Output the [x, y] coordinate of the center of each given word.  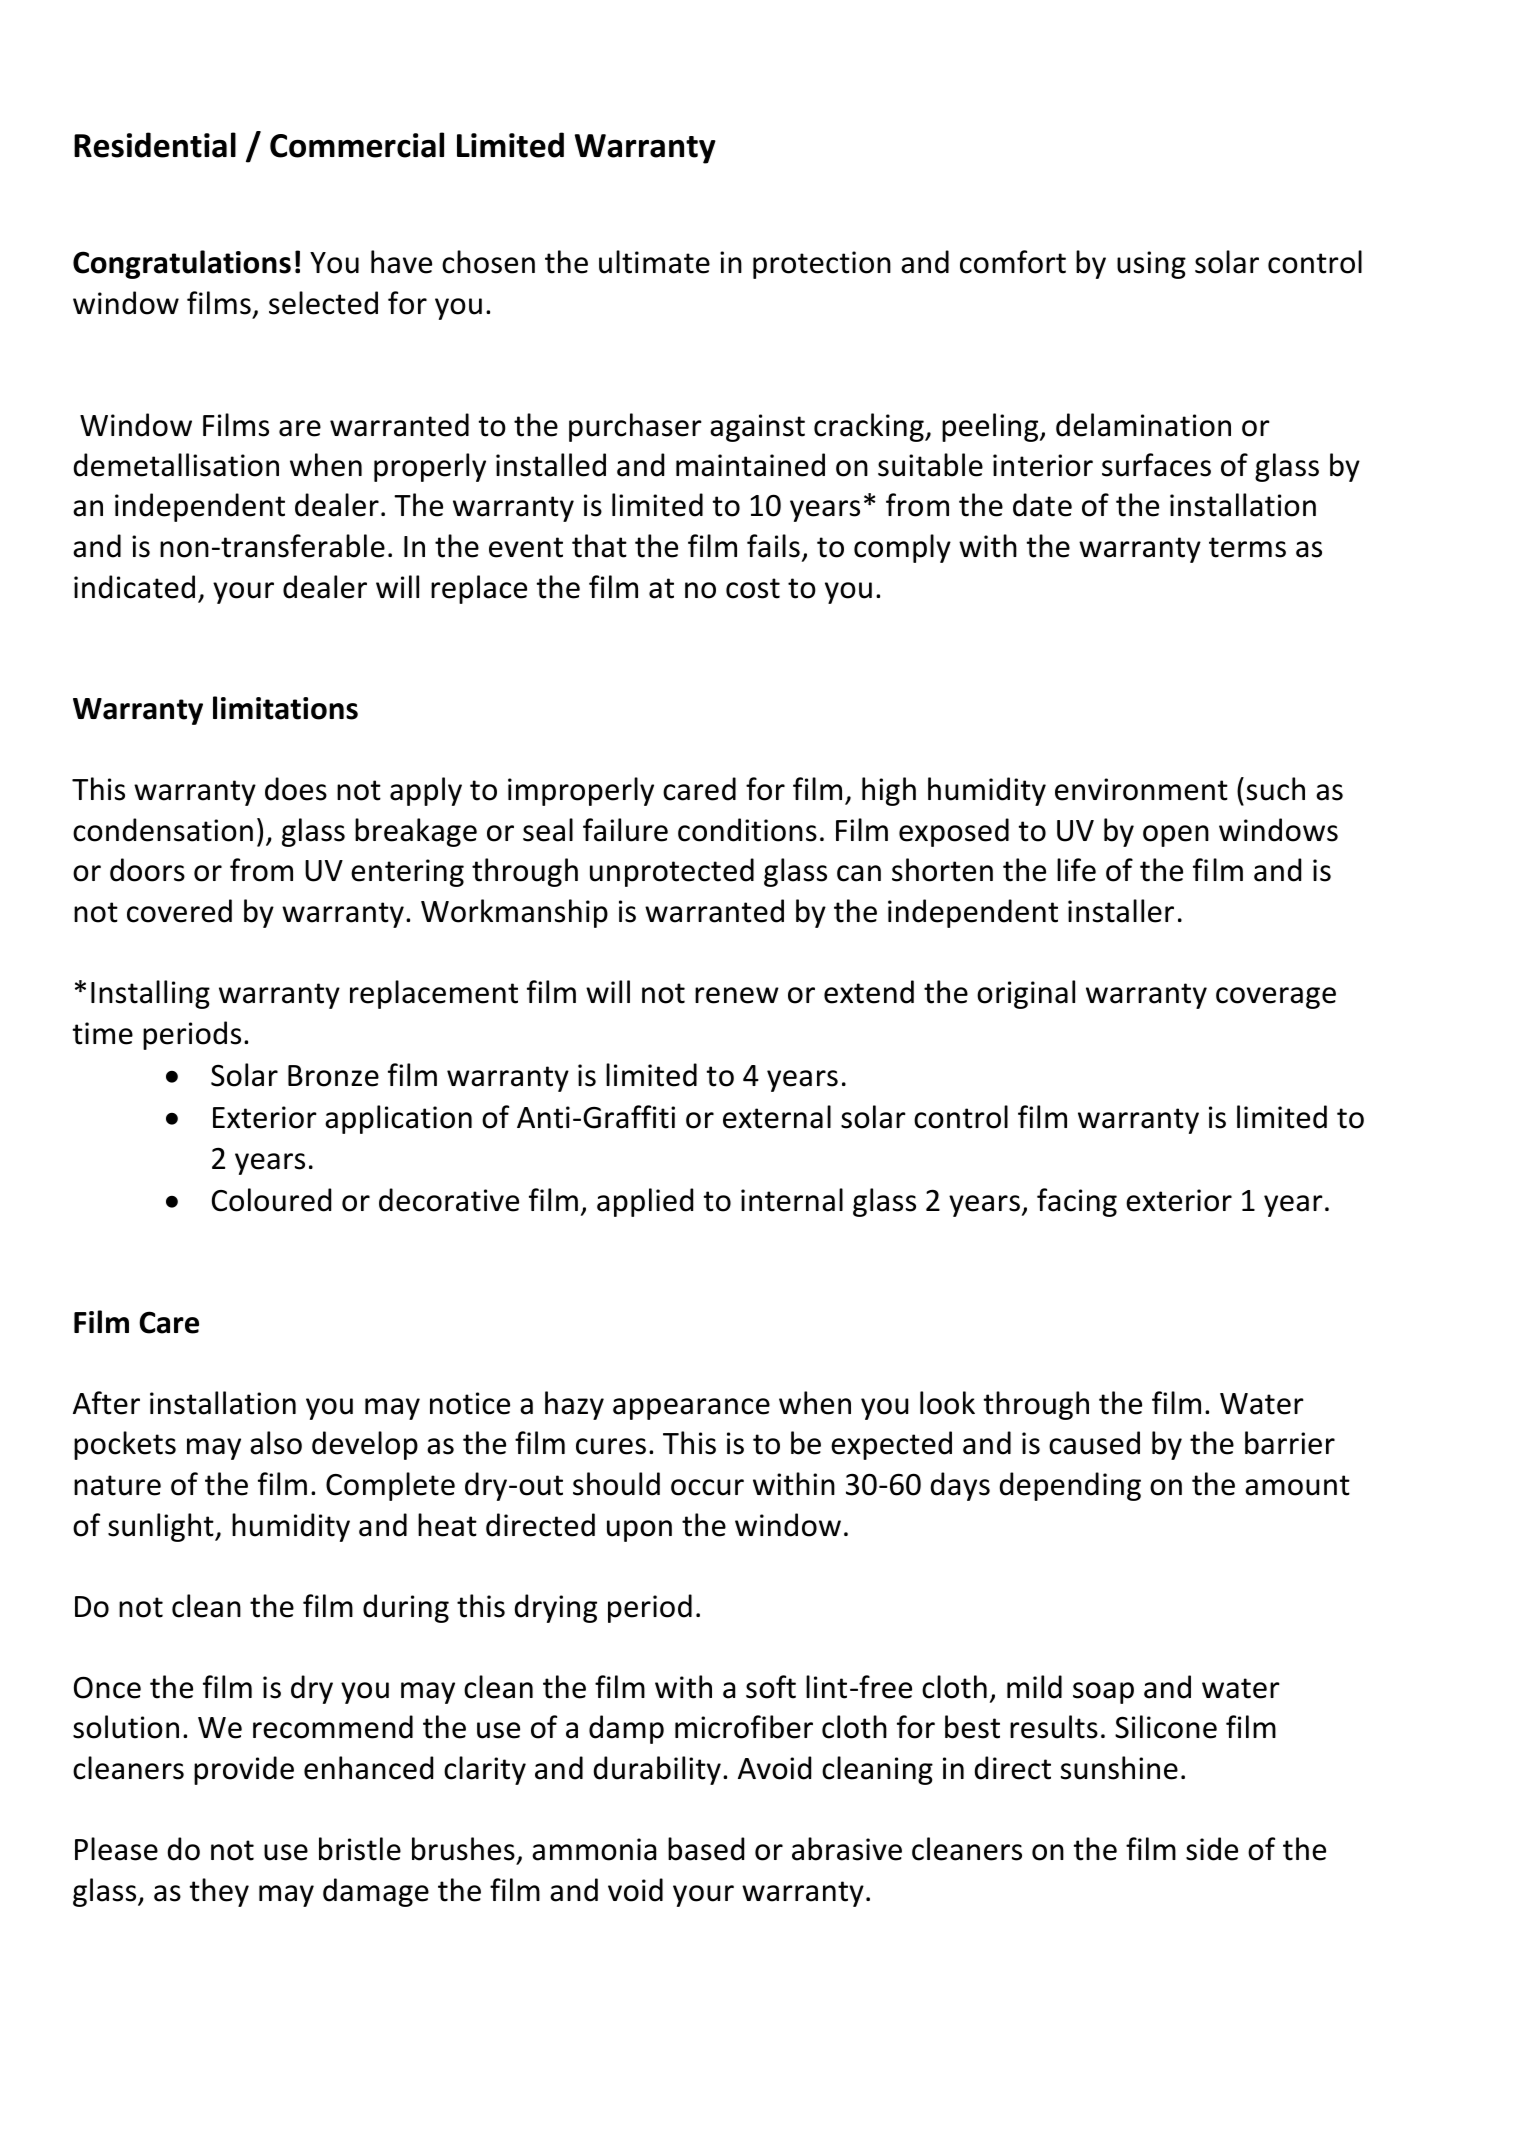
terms [1247, 547]
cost [753, 588]
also [276, 1443]
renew [737, 995]
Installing [150, 994]
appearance [691, 1409]
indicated [134, 587]
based [706, 1849]
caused [1094, 1443]
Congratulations [182, 264]
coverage [1276, 998]
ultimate [654, 262]
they [219, 1892]
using [1151, 265]
